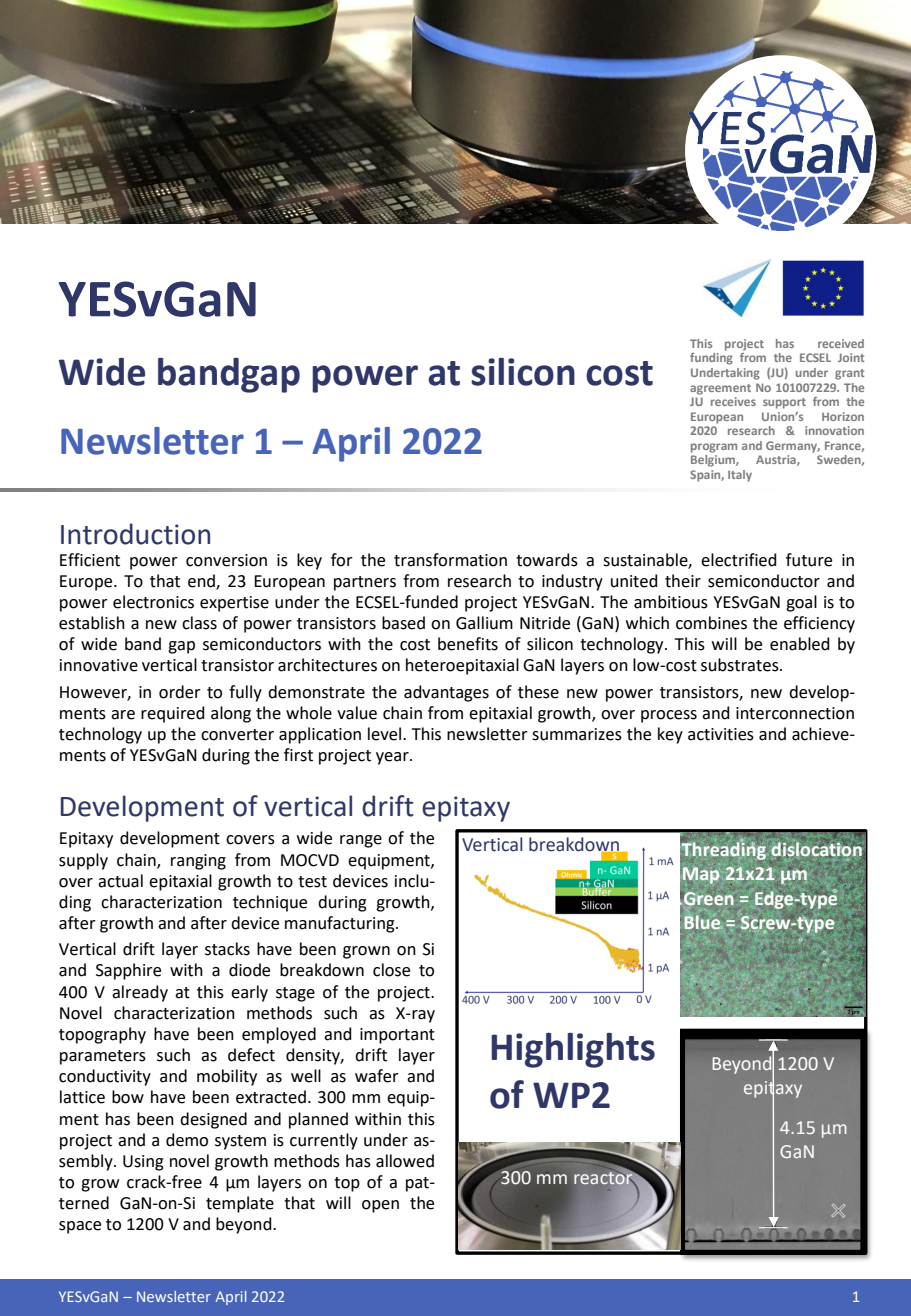 This page has width=911, height=1316. What do you see at coordinates (199, 623) in the page?
I see `class` at bounding box center [199, 623].
